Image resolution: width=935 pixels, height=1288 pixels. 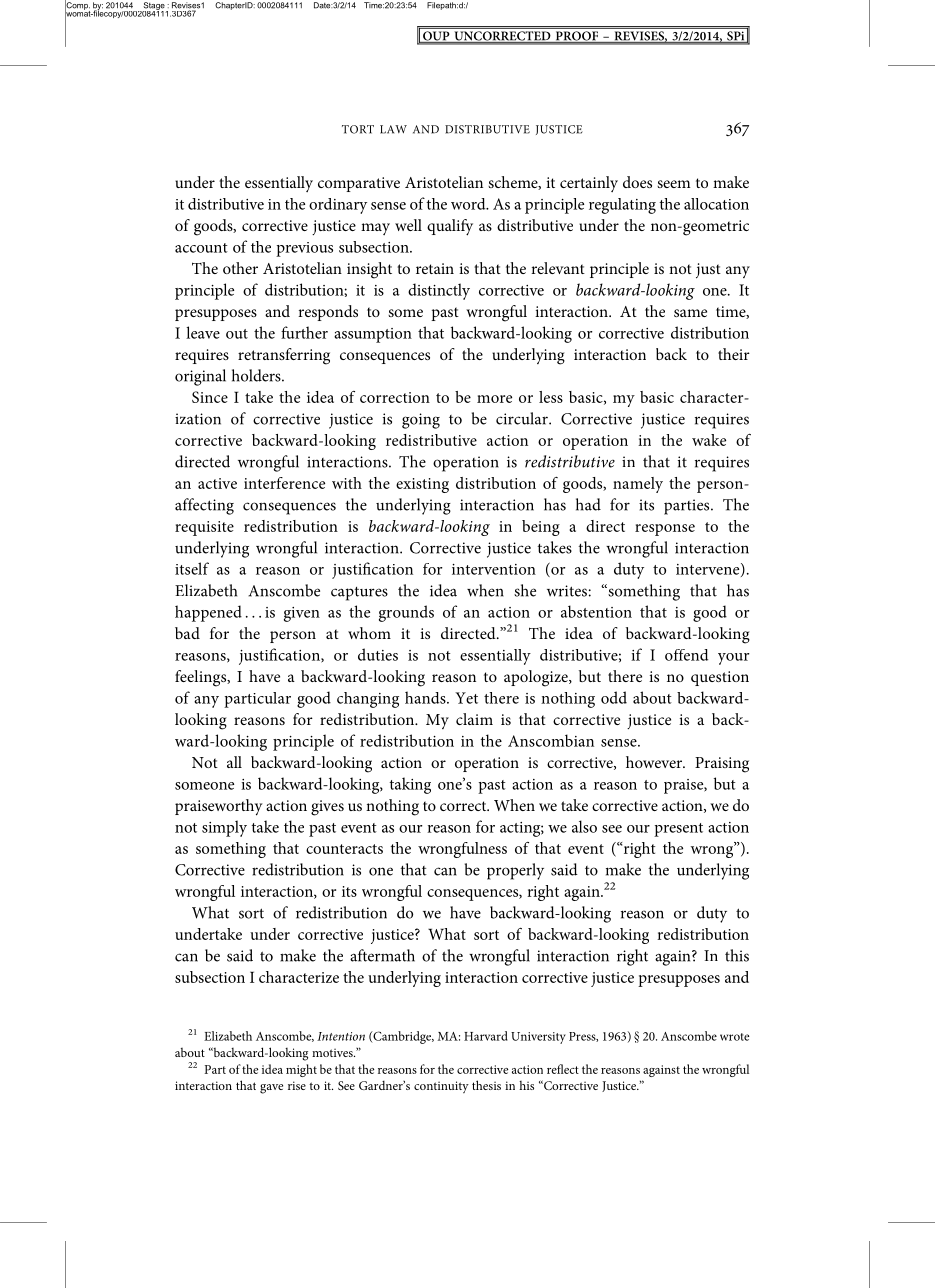 What do you see at coordinates (486, 1036) in the image?
I see `Harvard` at bounding box center [486, 1036].
